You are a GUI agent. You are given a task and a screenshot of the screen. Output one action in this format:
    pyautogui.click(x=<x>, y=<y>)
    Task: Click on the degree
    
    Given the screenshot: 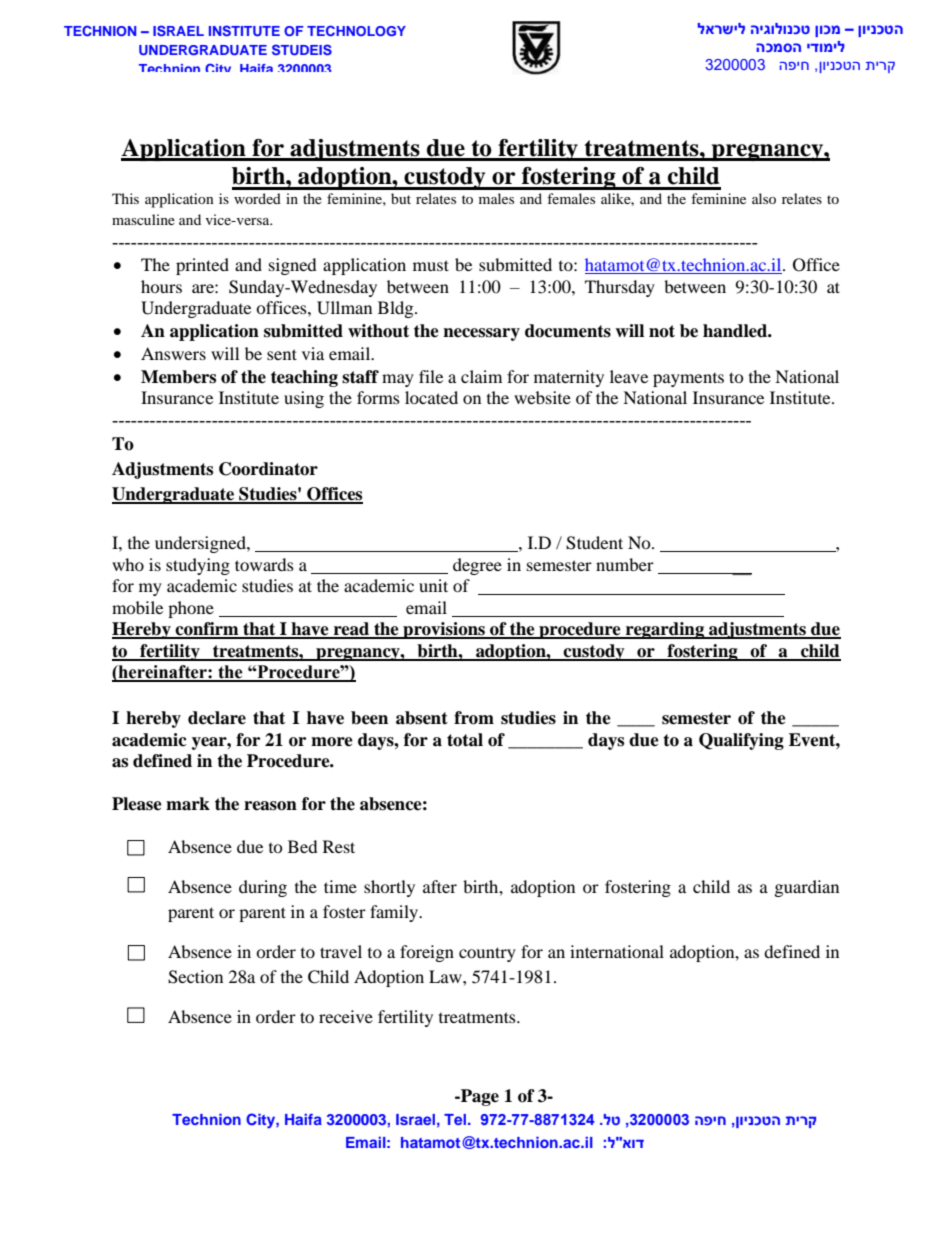 What is the action you would take?
    pyautogui.click(x=477, y=566)
